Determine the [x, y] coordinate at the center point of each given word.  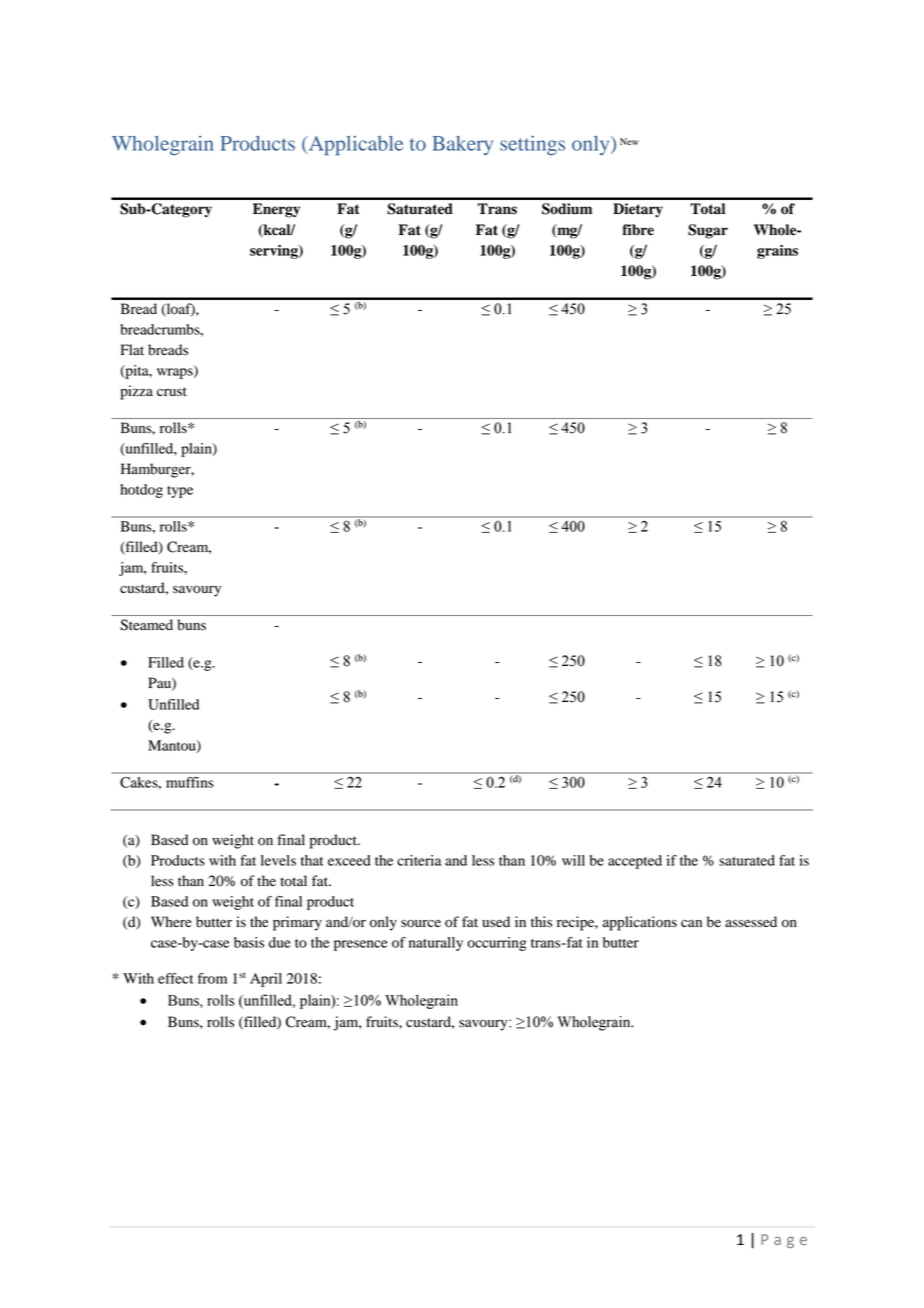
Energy [276, 210]
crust [172, 391]
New [629, 141]
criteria [419, 860]
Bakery [462, 145]
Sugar [708, 231]
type [180, 492]
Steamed [146, 625]
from [212, 978]
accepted [635, 862]
